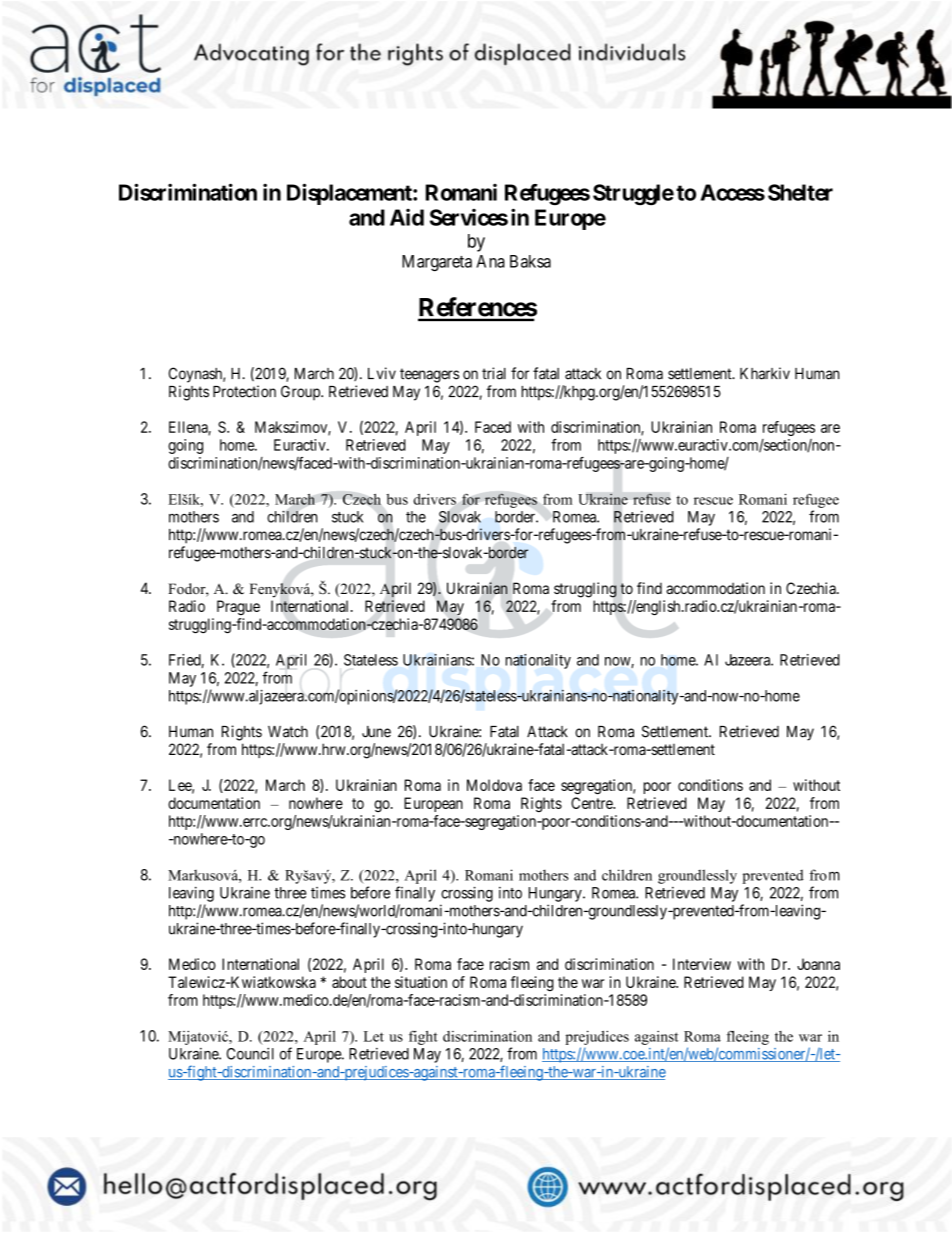 The width and height of the screenshot is (952, 1233). What do you see at coordinates (702, 964) in the screenshot?
I see `Interview` at bounding box center [702, 964].
